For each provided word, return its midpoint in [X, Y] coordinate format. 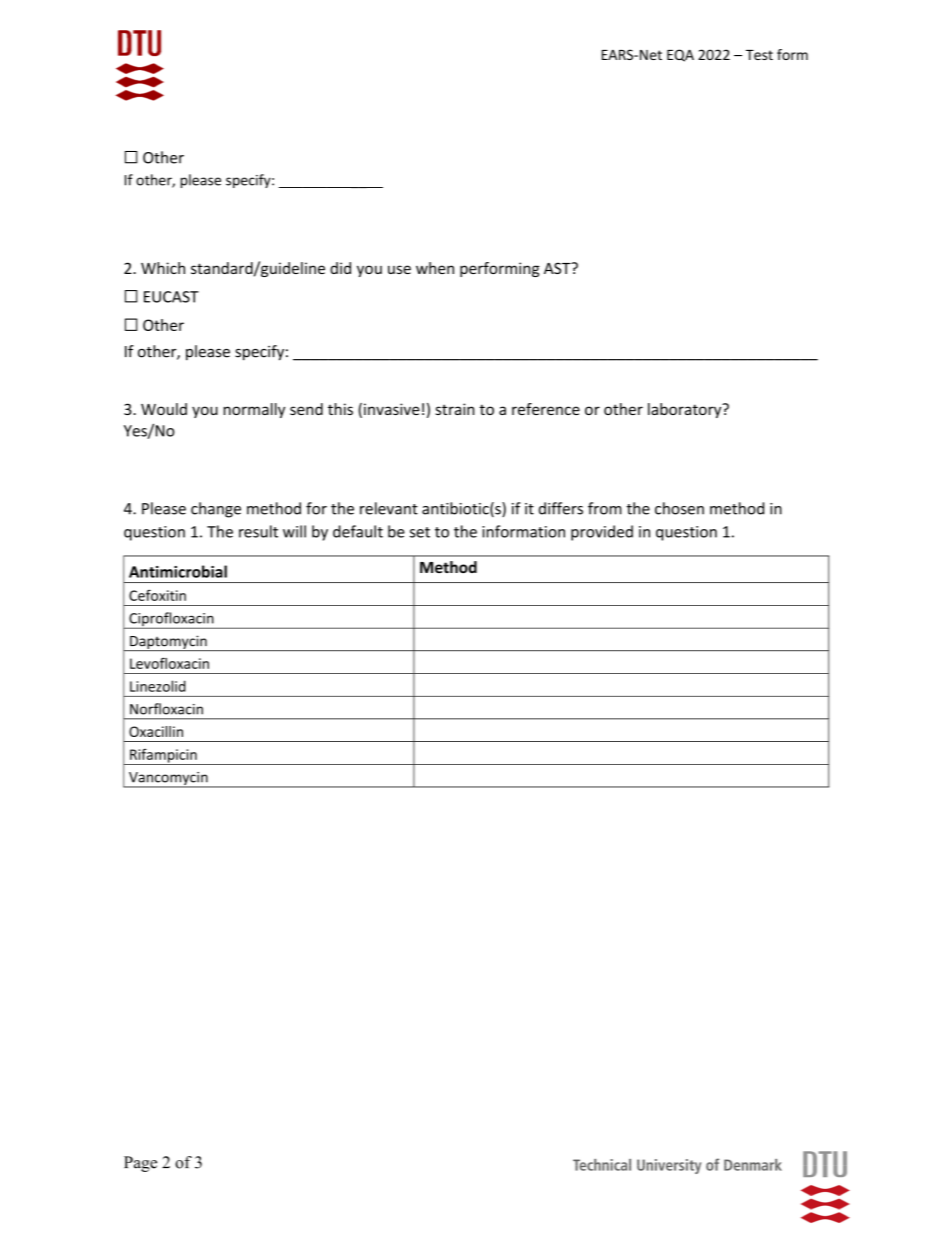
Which [163, 268]
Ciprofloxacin [171, 620]
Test [759, 55]
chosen [679, 508]
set [420, 532]
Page [140, 1164]
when [435, 268]
